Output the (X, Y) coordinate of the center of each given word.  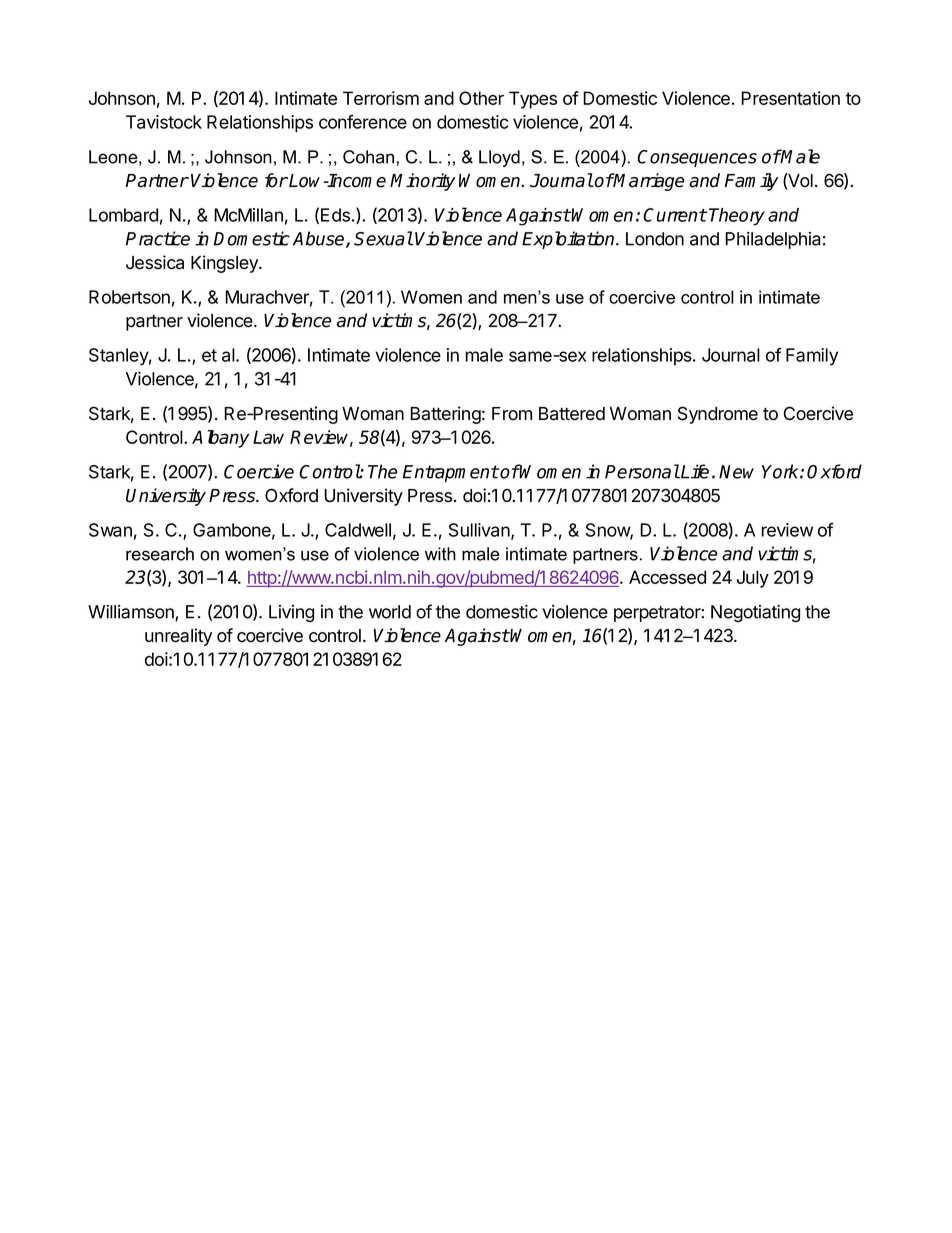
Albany (220, 439)
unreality (178, 637)
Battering (445, 415)
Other (481, 98)
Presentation (790, 98)
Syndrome (718, 415)
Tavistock (164, 122)
